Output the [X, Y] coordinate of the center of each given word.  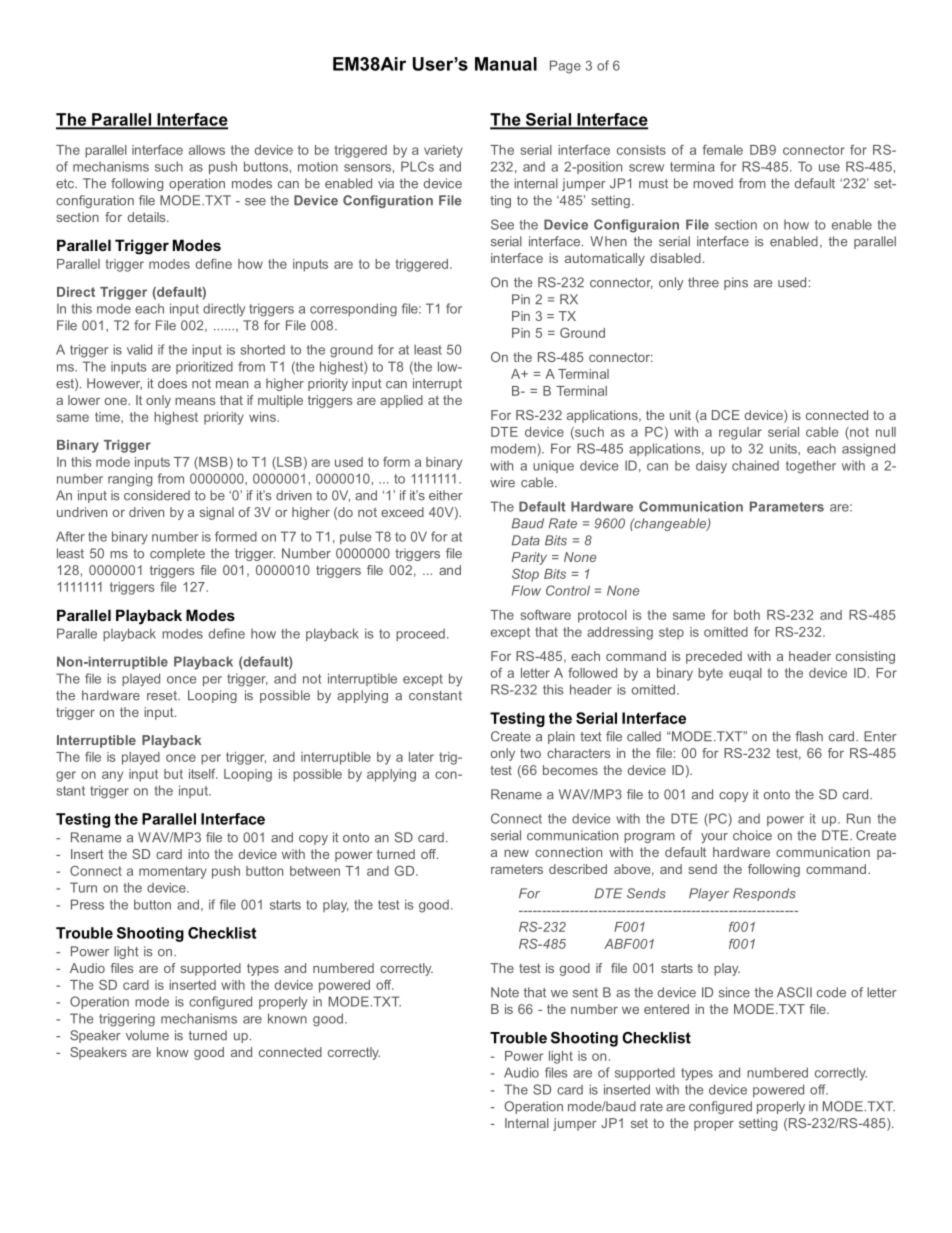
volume [147, 1035]
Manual [506, 64]
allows [207, 150]
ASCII [794, 992]
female [723, 150]
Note [505, 992]
